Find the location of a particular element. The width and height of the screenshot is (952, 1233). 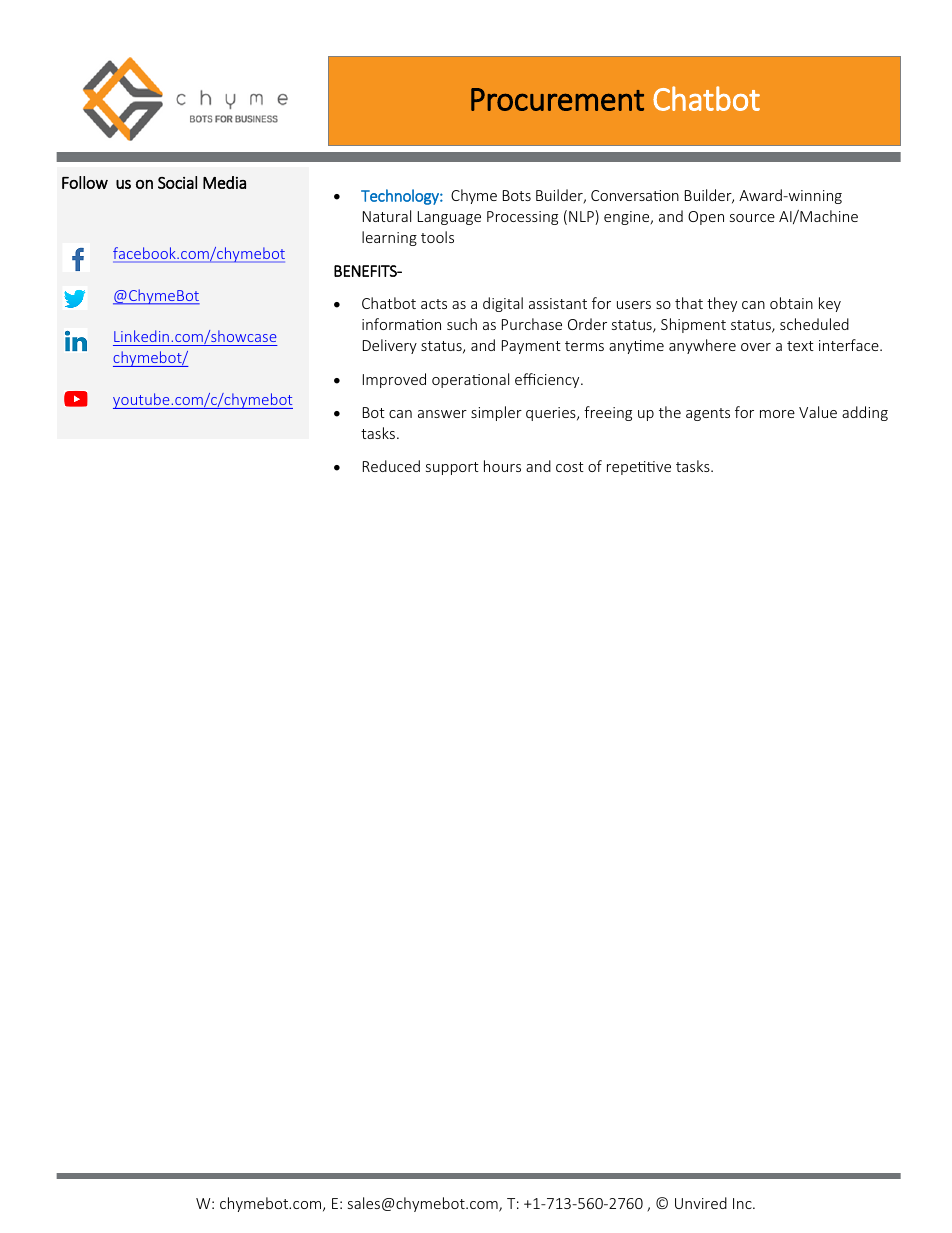

repetitive is located at coordinates (639, 468).
